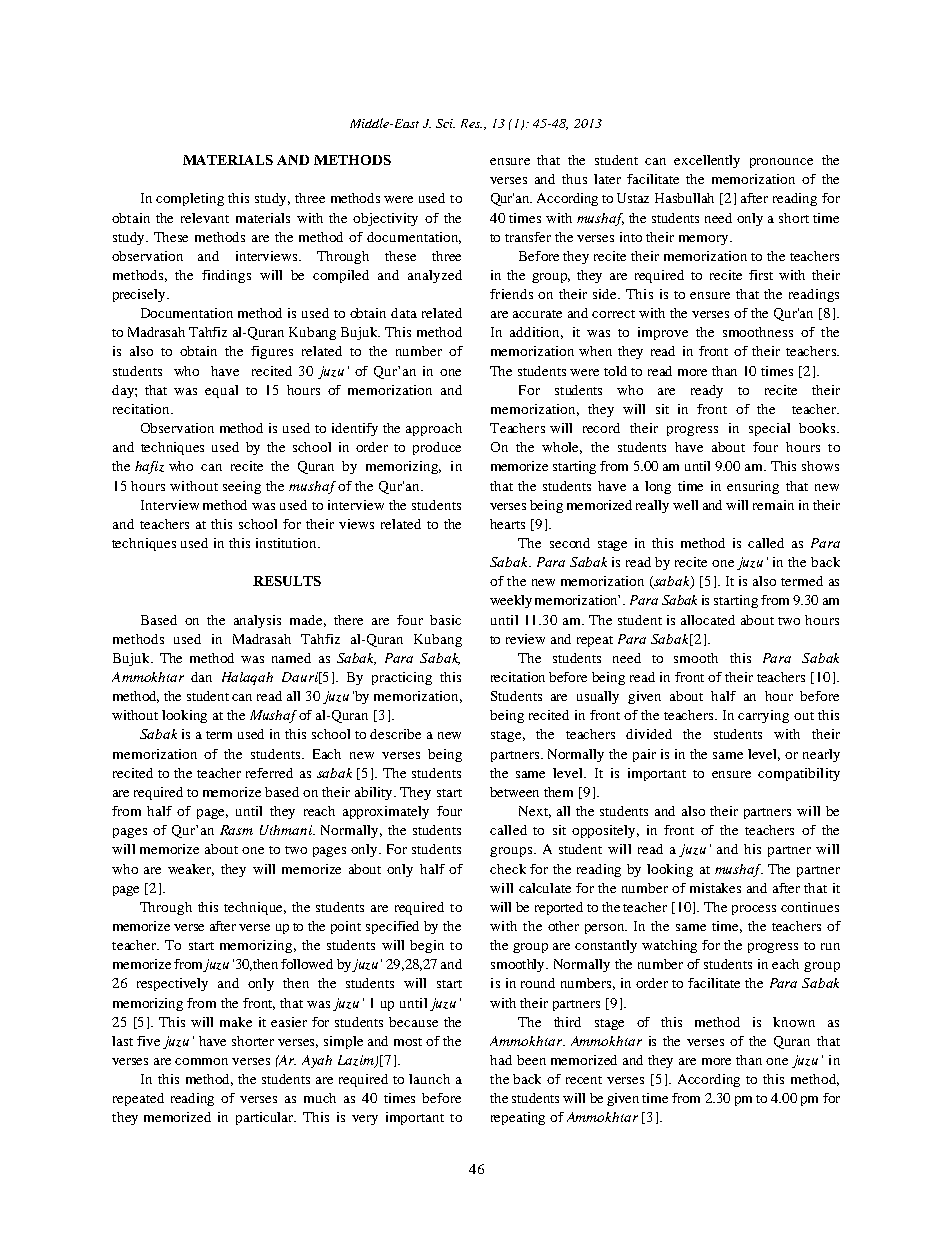  I want to click on pronounce, so click(781, 163).
